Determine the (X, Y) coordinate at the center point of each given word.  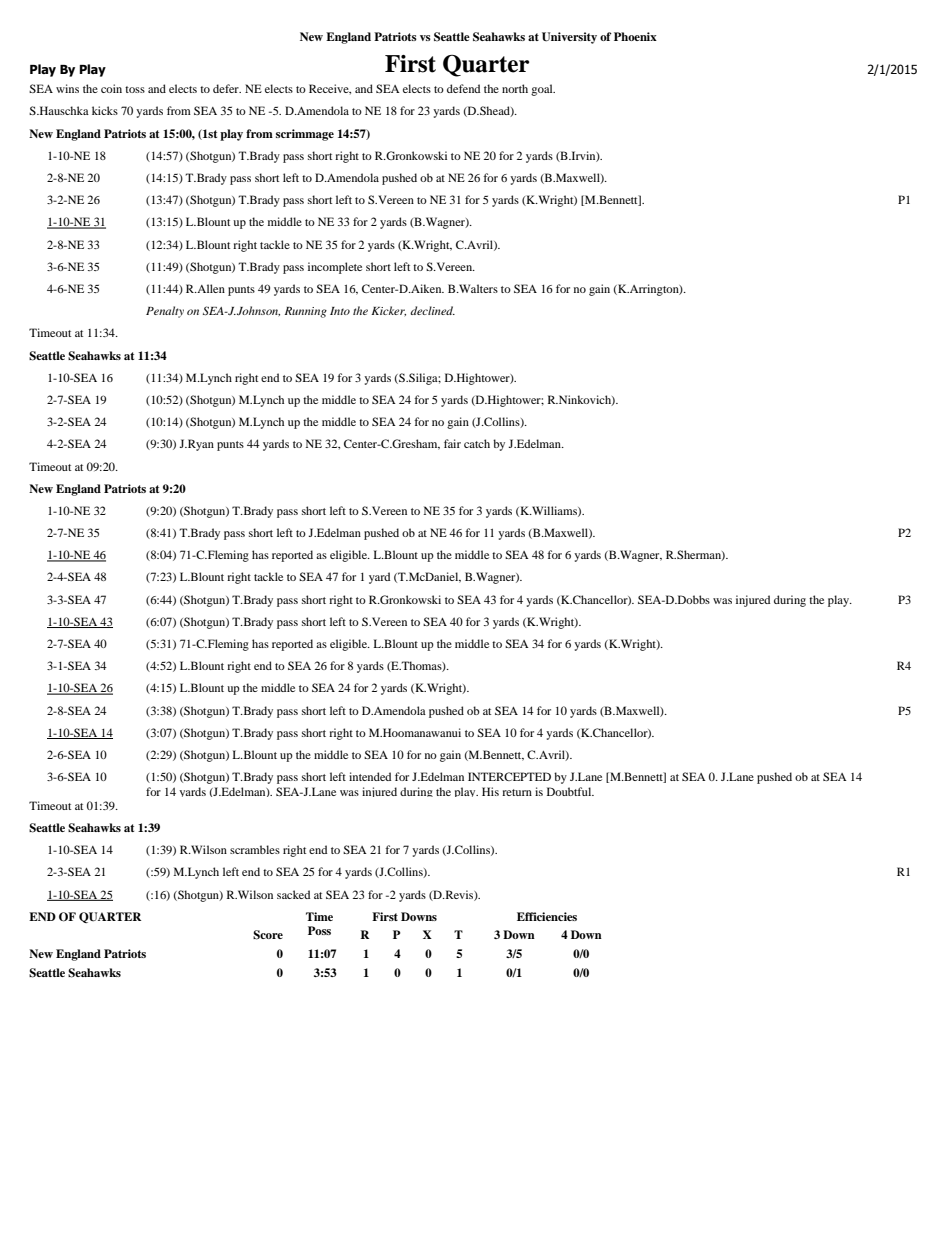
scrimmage (305, 135)
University (569, 38)
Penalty (165, 312)
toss (135, 89)
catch (477, 443)
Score (268, 935)
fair (452, 443)
